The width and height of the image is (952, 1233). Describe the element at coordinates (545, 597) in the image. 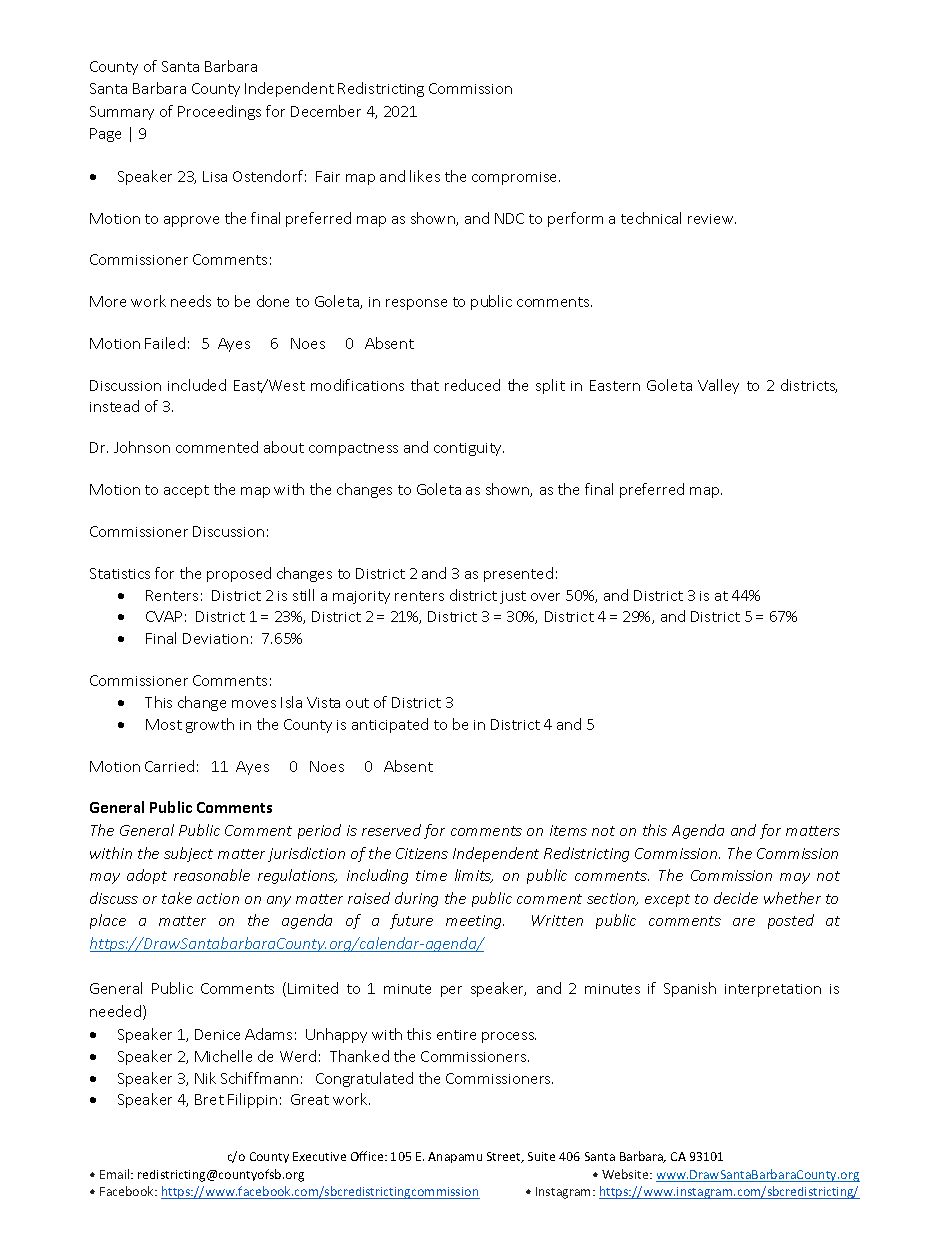

I see `over` at that location.
